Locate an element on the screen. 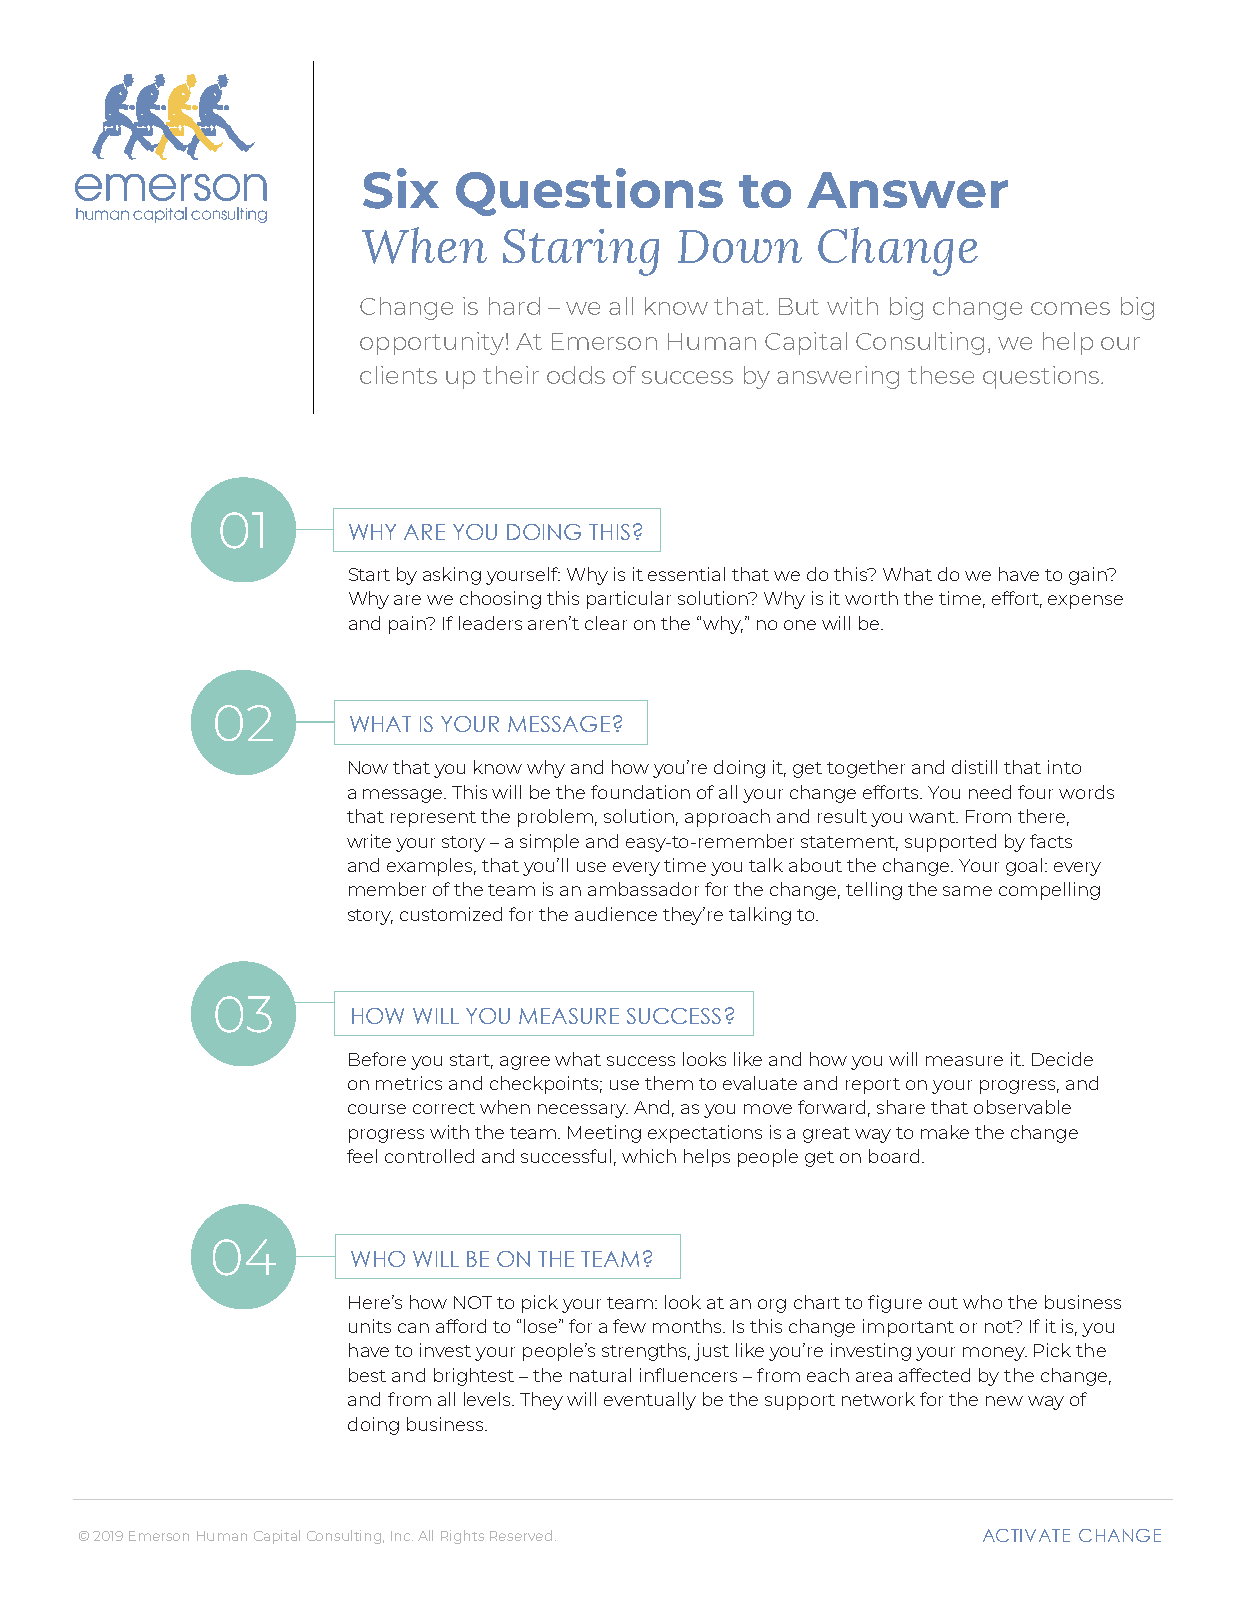 The width and height of the screenshot is (1246, 1612). represent is located at coordinates (433, 819).
